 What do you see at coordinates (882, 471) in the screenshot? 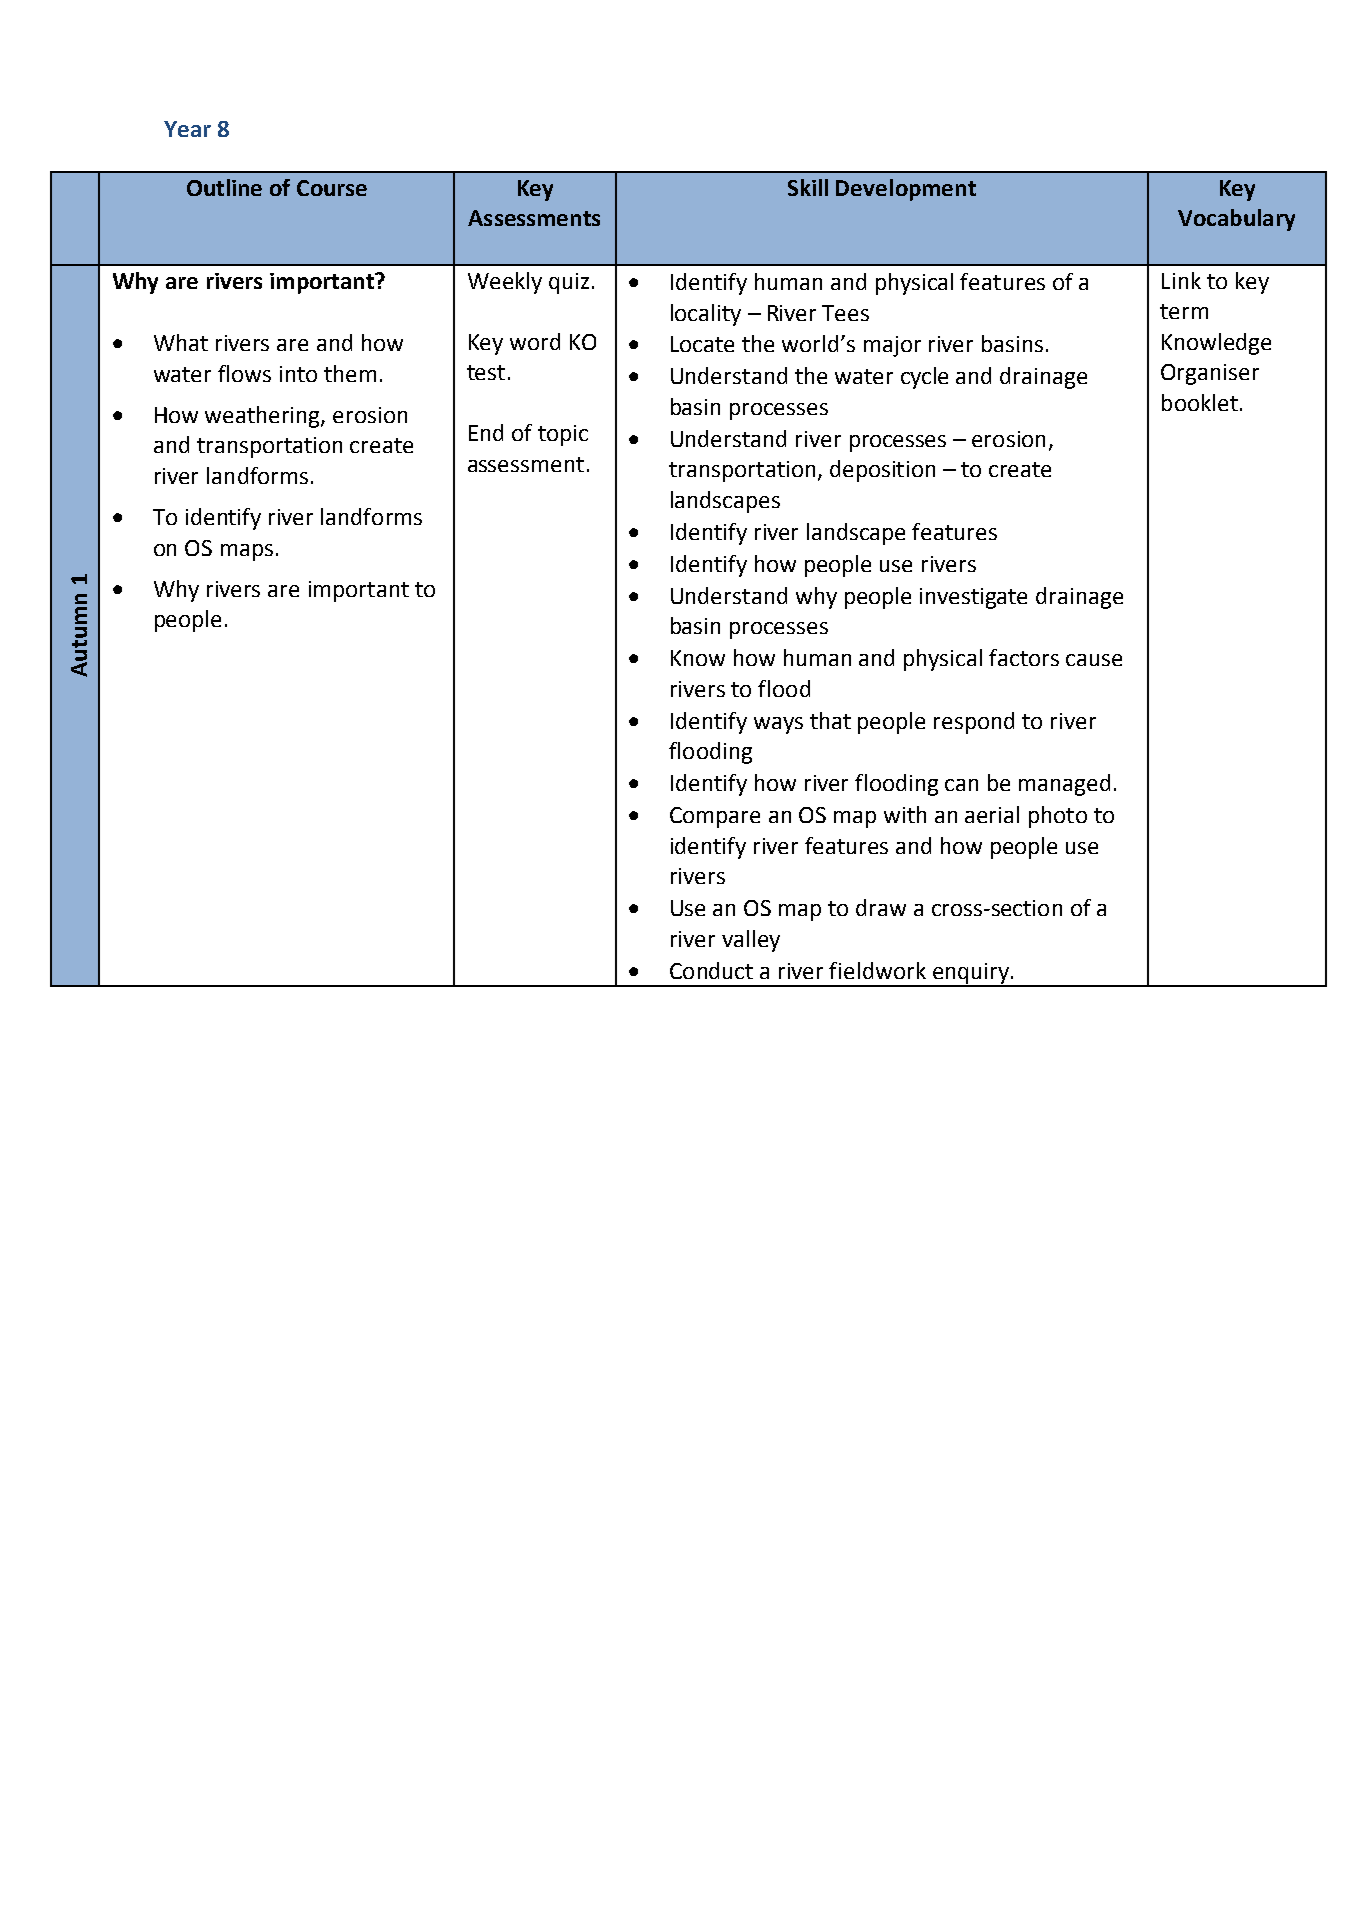
I see `deposition` at bounding box center [882, 471].
